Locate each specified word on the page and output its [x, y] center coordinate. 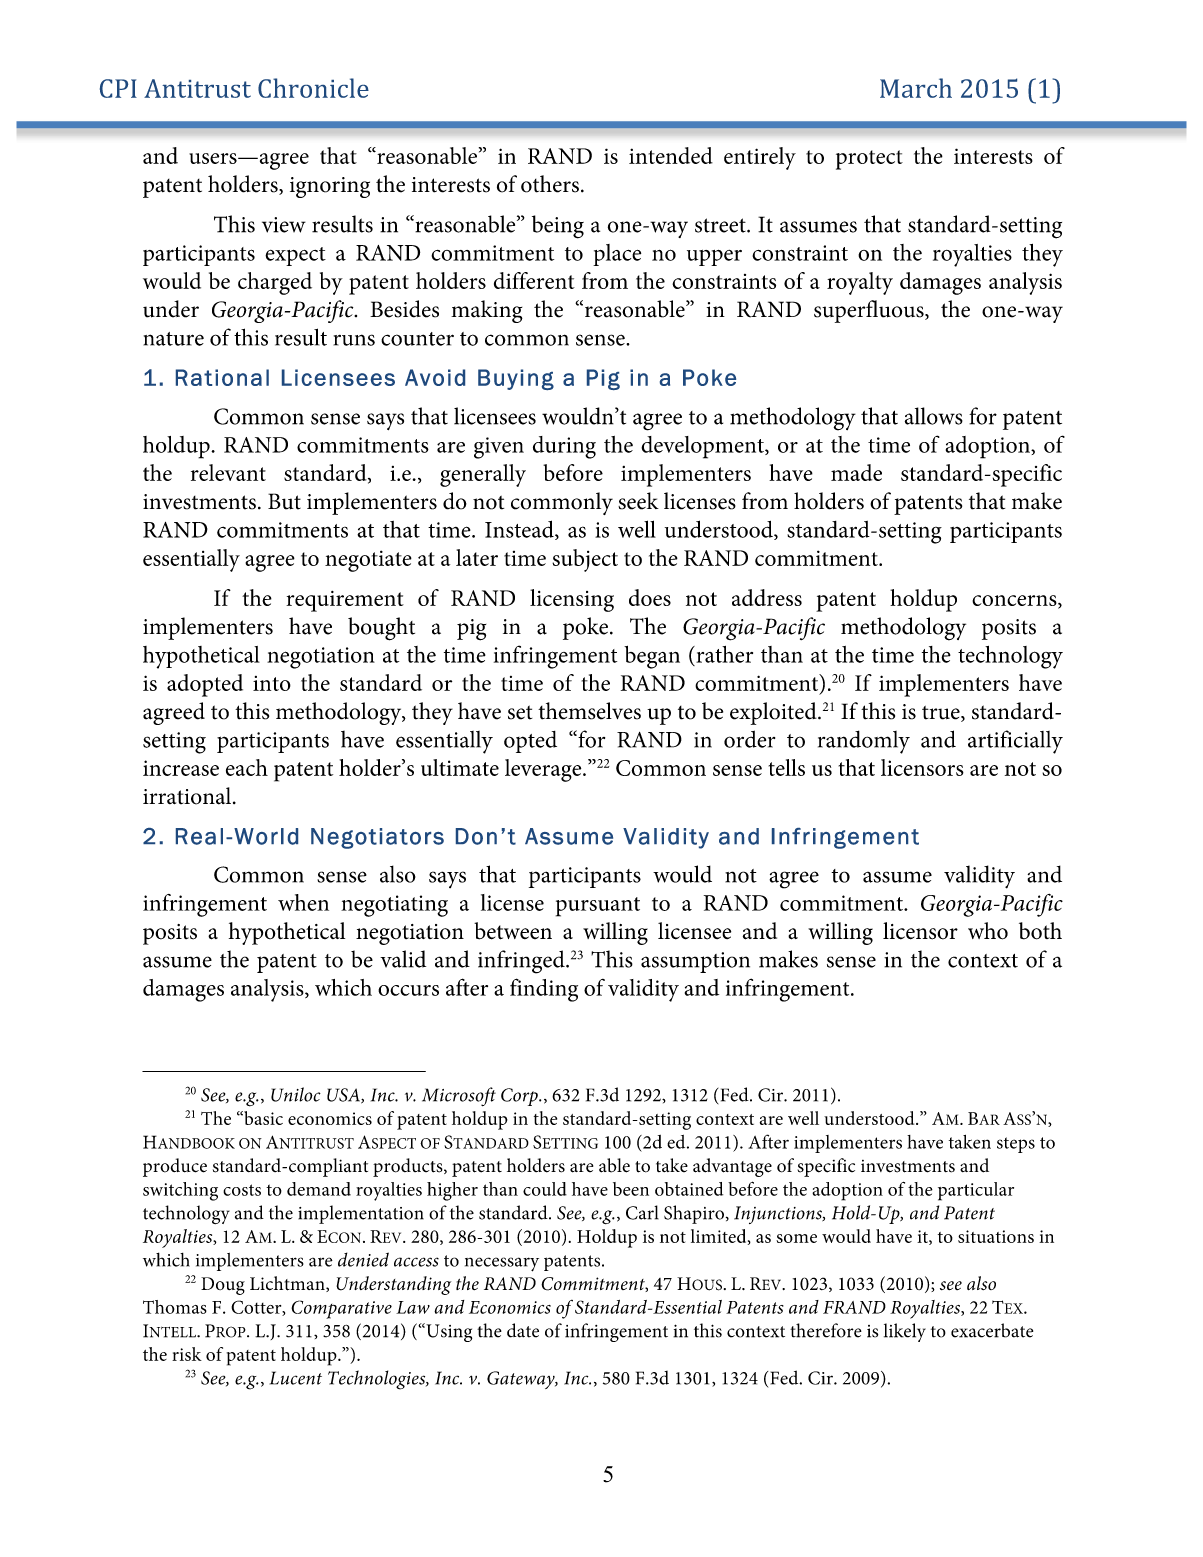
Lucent [296, 1378]
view [284, 225]
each [247, 767]
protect [869, 160]
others [550, 184]
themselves [589, 711]
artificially [1015, 742]
